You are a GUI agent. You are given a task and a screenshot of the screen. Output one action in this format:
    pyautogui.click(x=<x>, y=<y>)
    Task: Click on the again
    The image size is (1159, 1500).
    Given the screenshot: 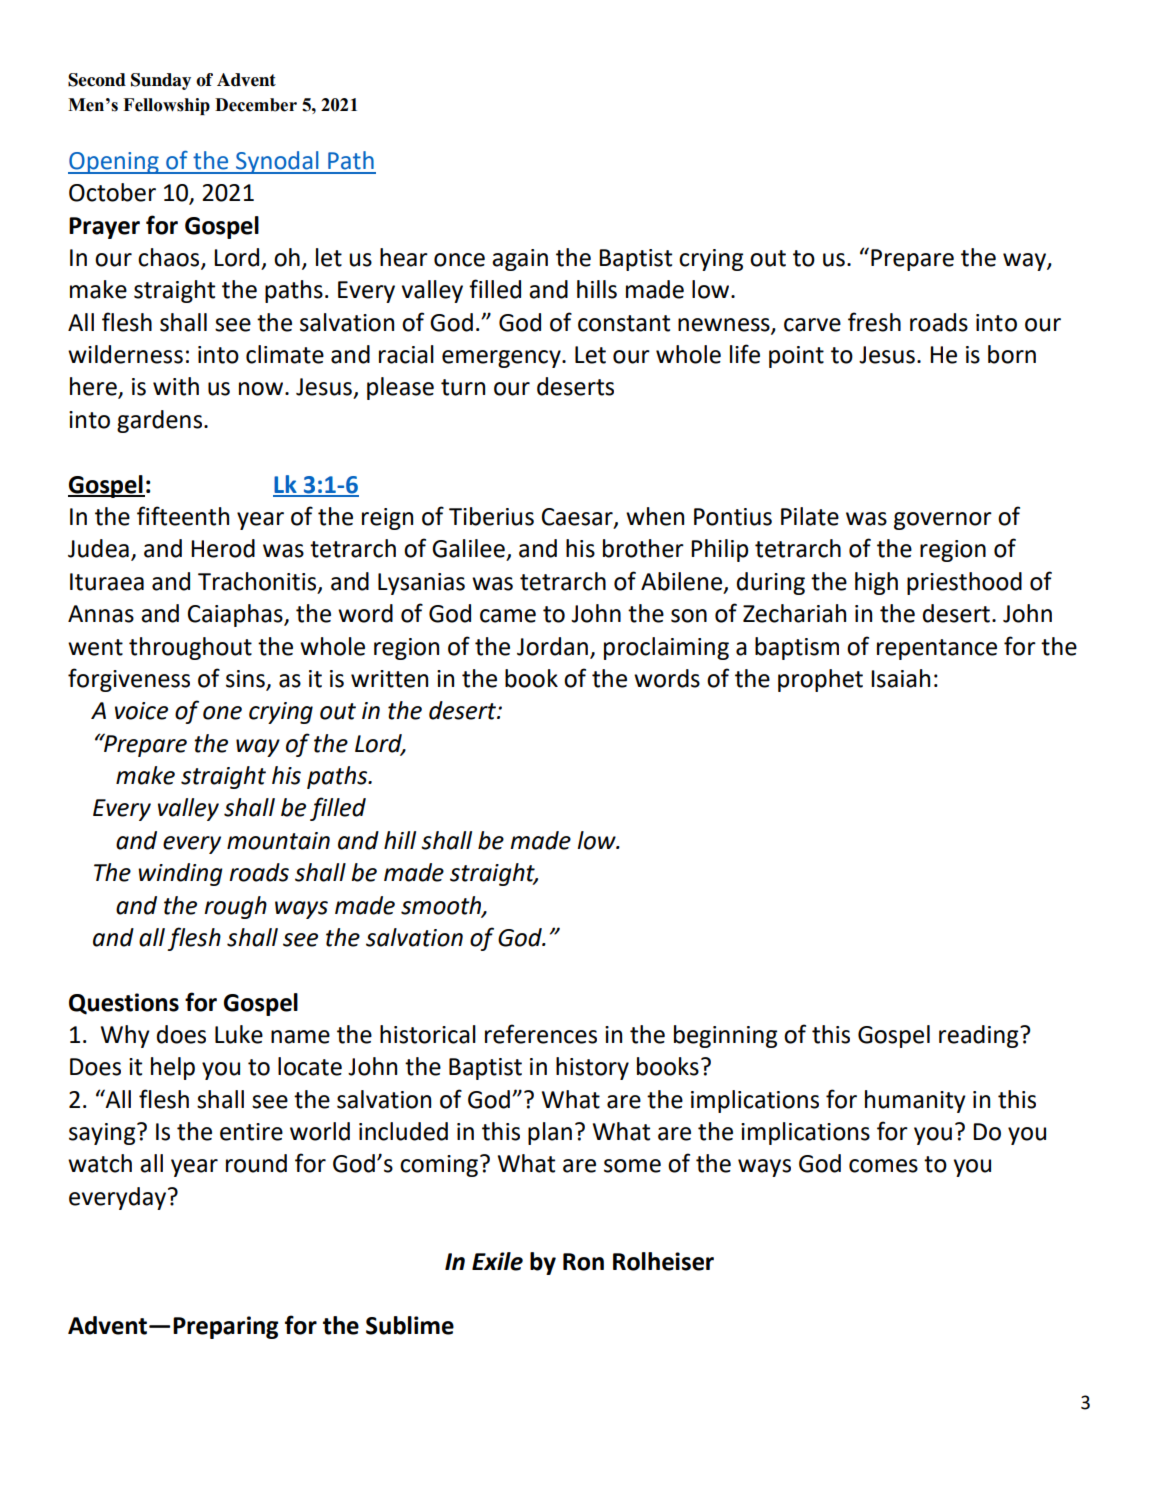 What is the action you would take?
    pyautogui.click(x=520, y=260)
